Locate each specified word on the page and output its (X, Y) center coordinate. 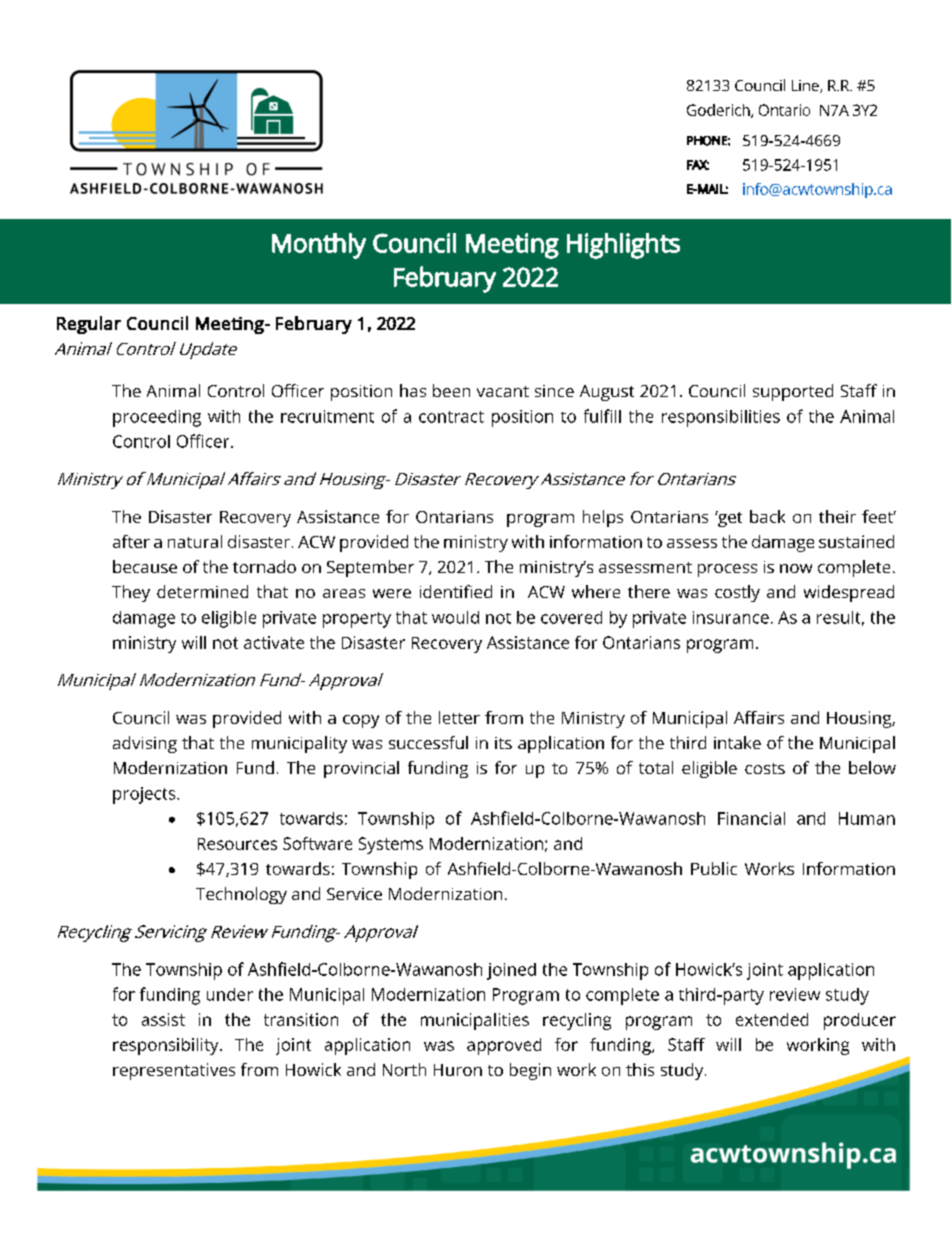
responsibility (167, 1046)
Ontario (784, 110)
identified (456, 591)
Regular (89, 325)
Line (806, 86)
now (796, 568)
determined (202, 591)
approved (504, 1046)
